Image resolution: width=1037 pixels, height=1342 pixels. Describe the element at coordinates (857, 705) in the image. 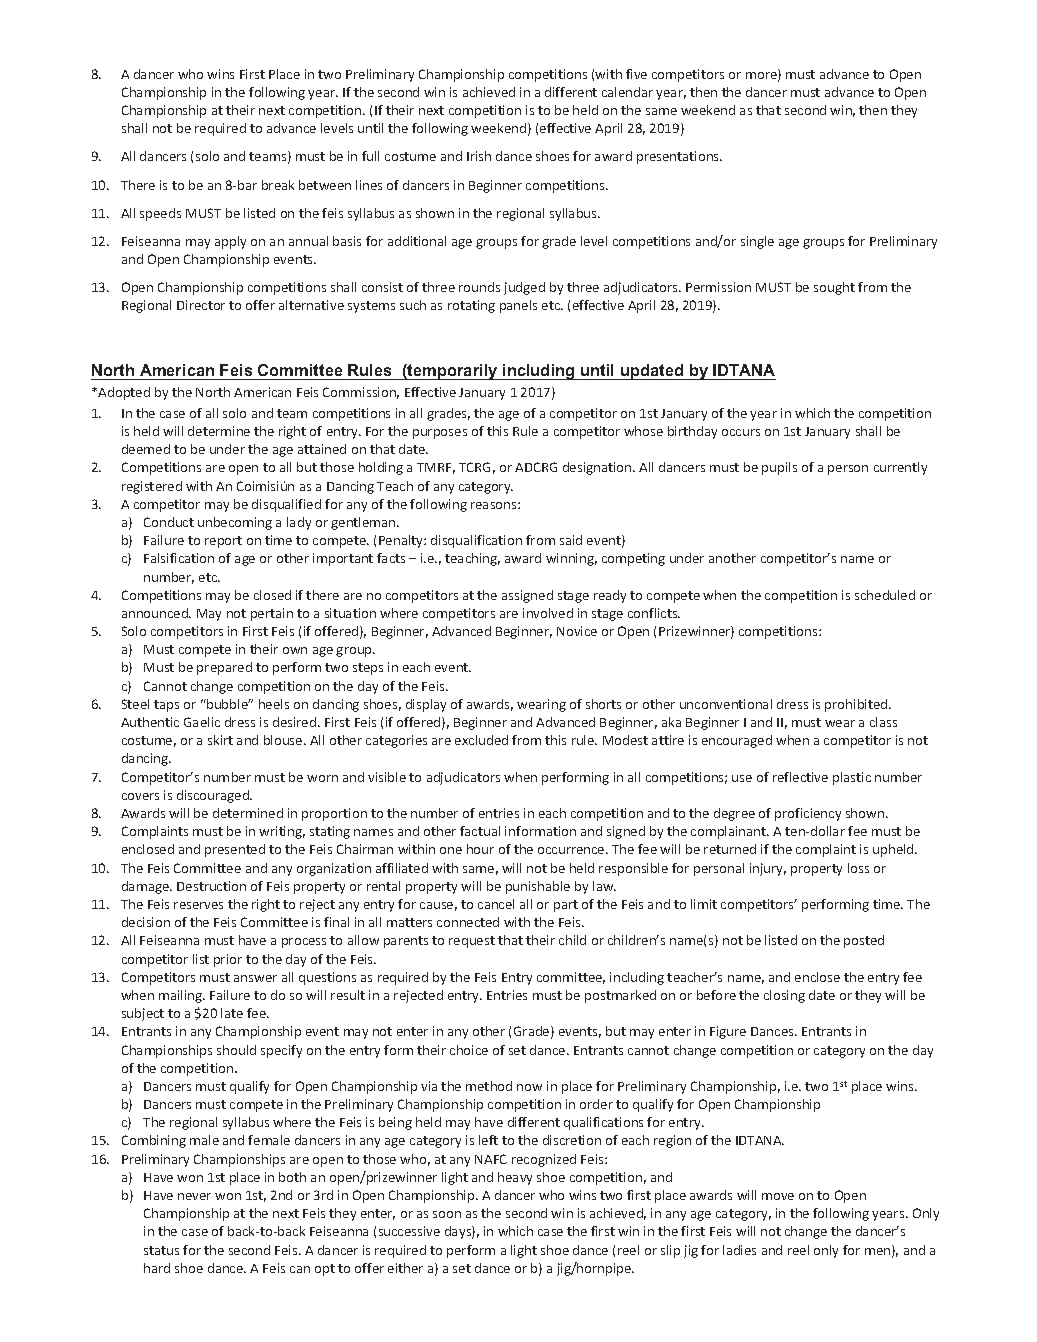

I see `prohibited` at that location.
